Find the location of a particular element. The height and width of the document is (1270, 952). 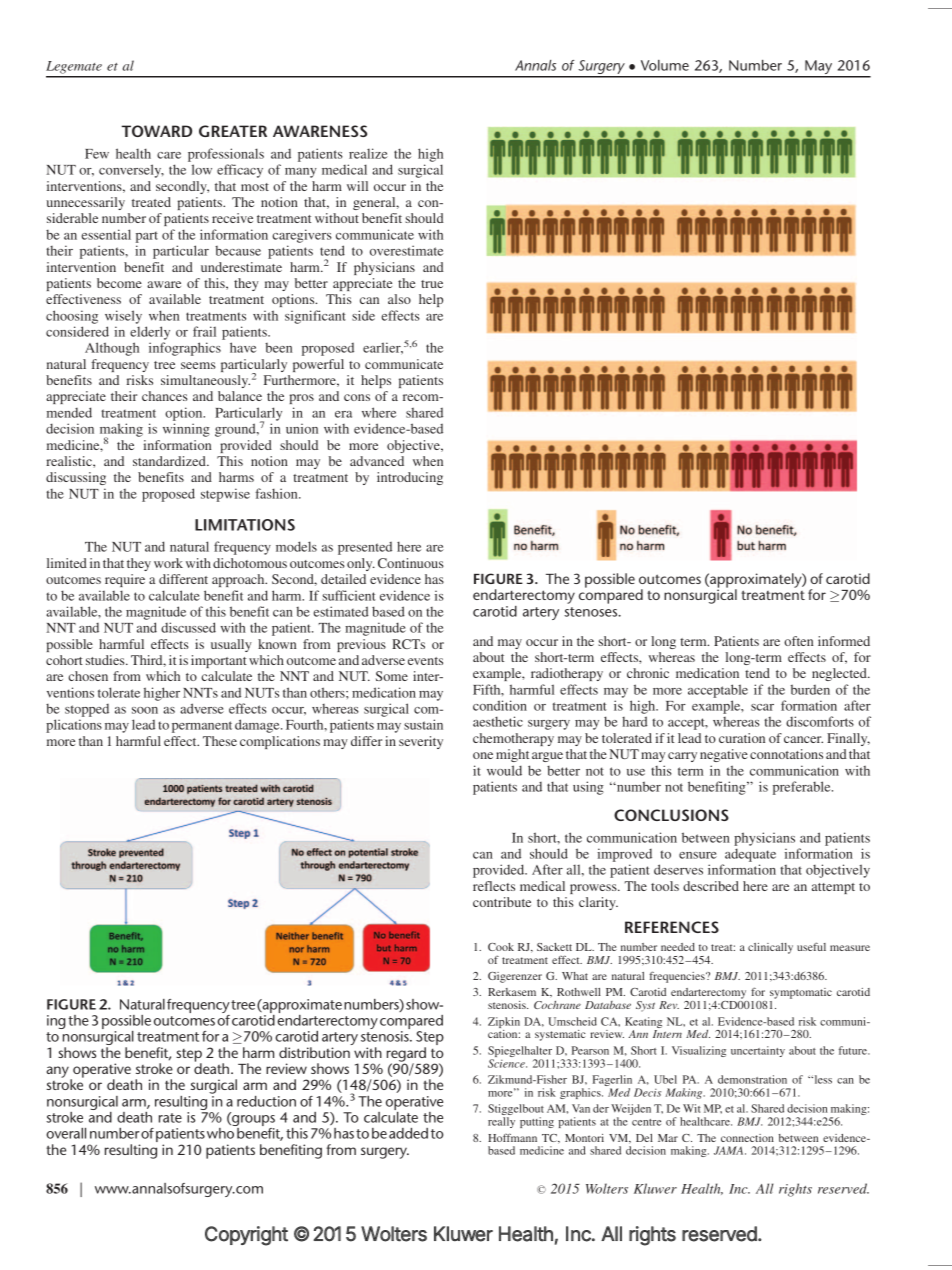

chances is located at coordinates (165, 396).
